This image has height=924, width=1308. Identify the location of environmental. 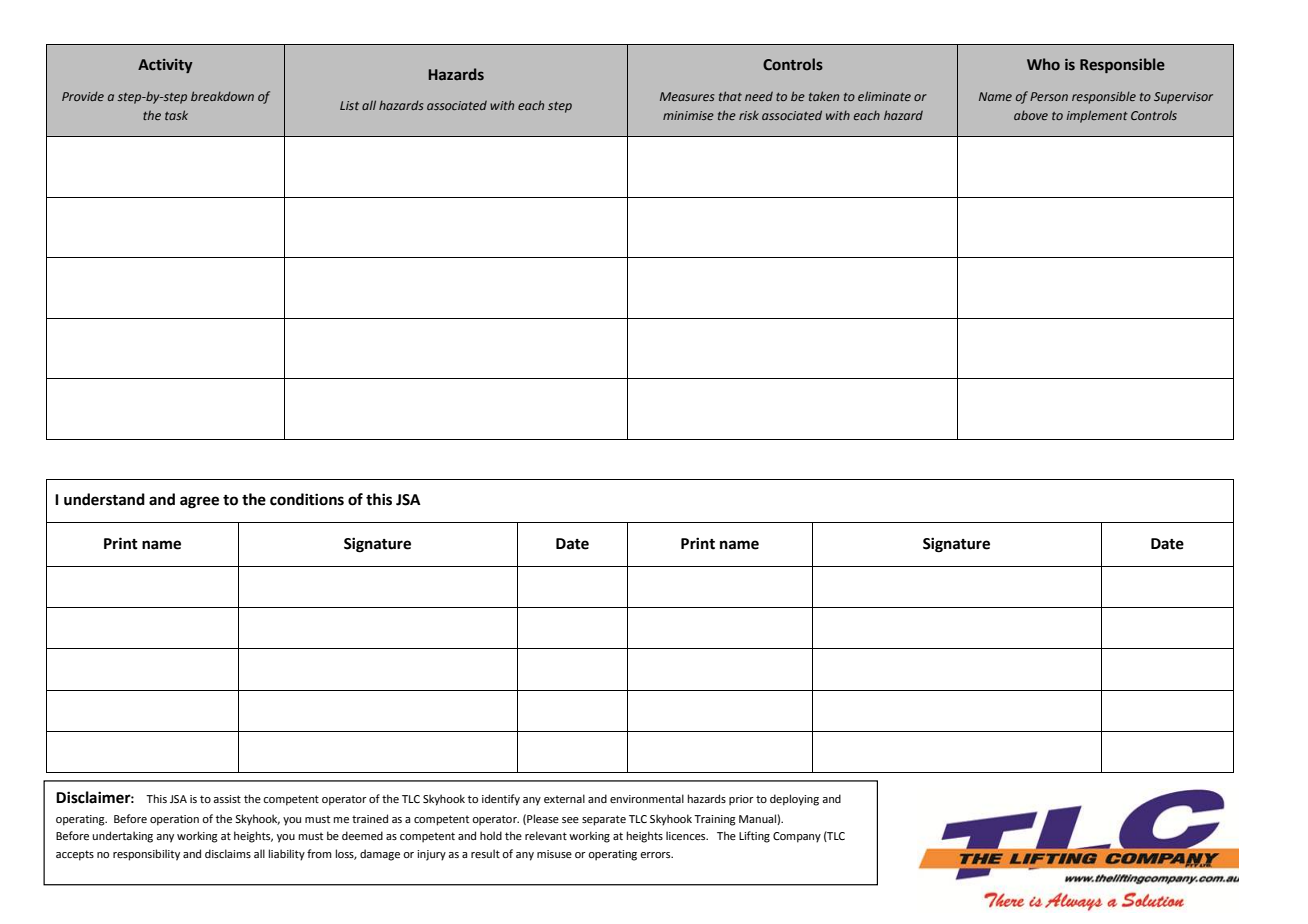
(647, 798).
